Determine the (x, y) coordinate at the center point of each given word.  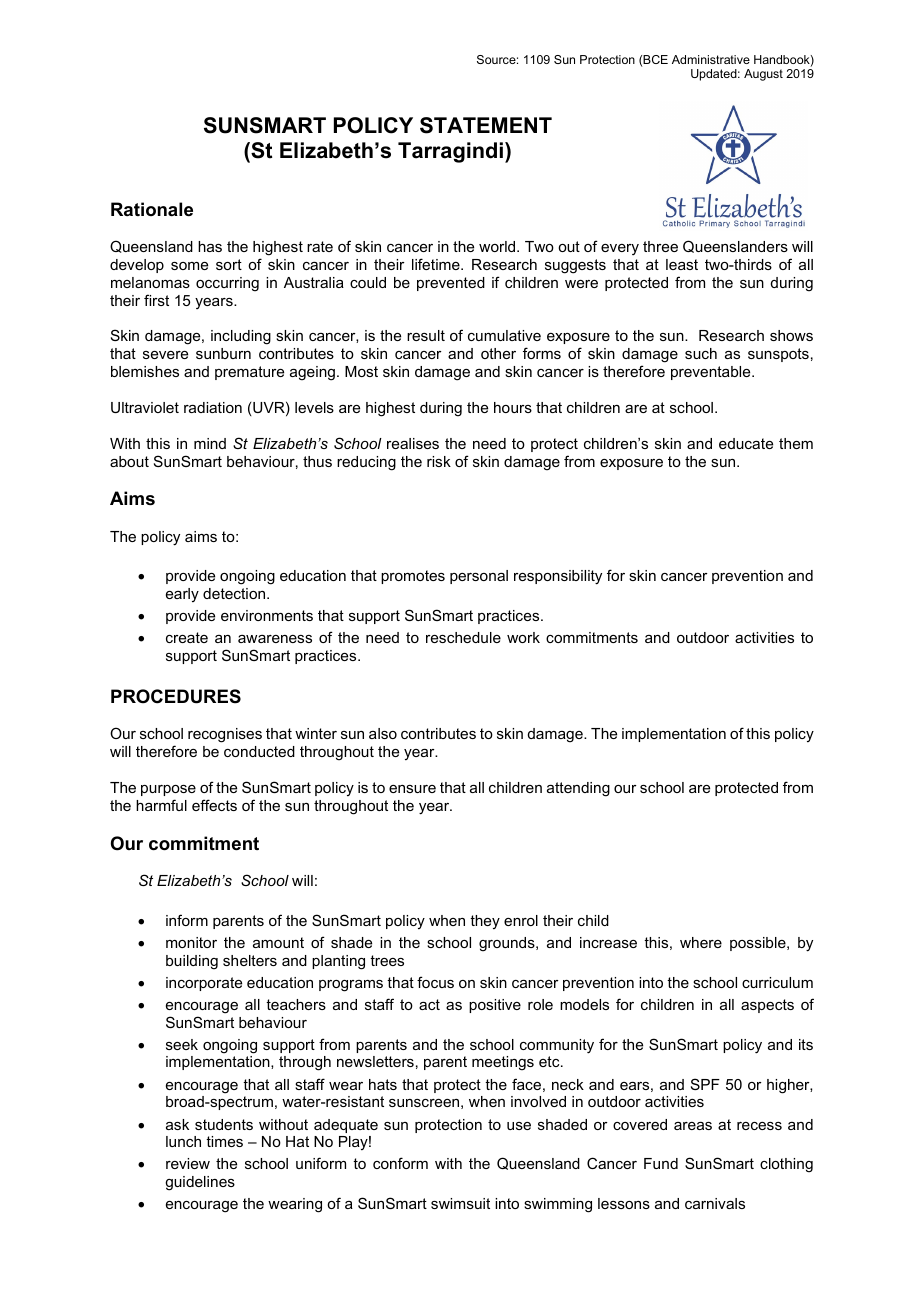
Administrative (711, 59)
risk (439, 461)
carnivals (715, 1203)
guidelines (200, 1183)
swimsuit (460, 1203)
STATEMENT (486, 125)
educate (746, 443)
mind (210, 443)
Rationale (152, 209)
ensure (412, 789)
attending (578, 789)
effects (214, 805)
